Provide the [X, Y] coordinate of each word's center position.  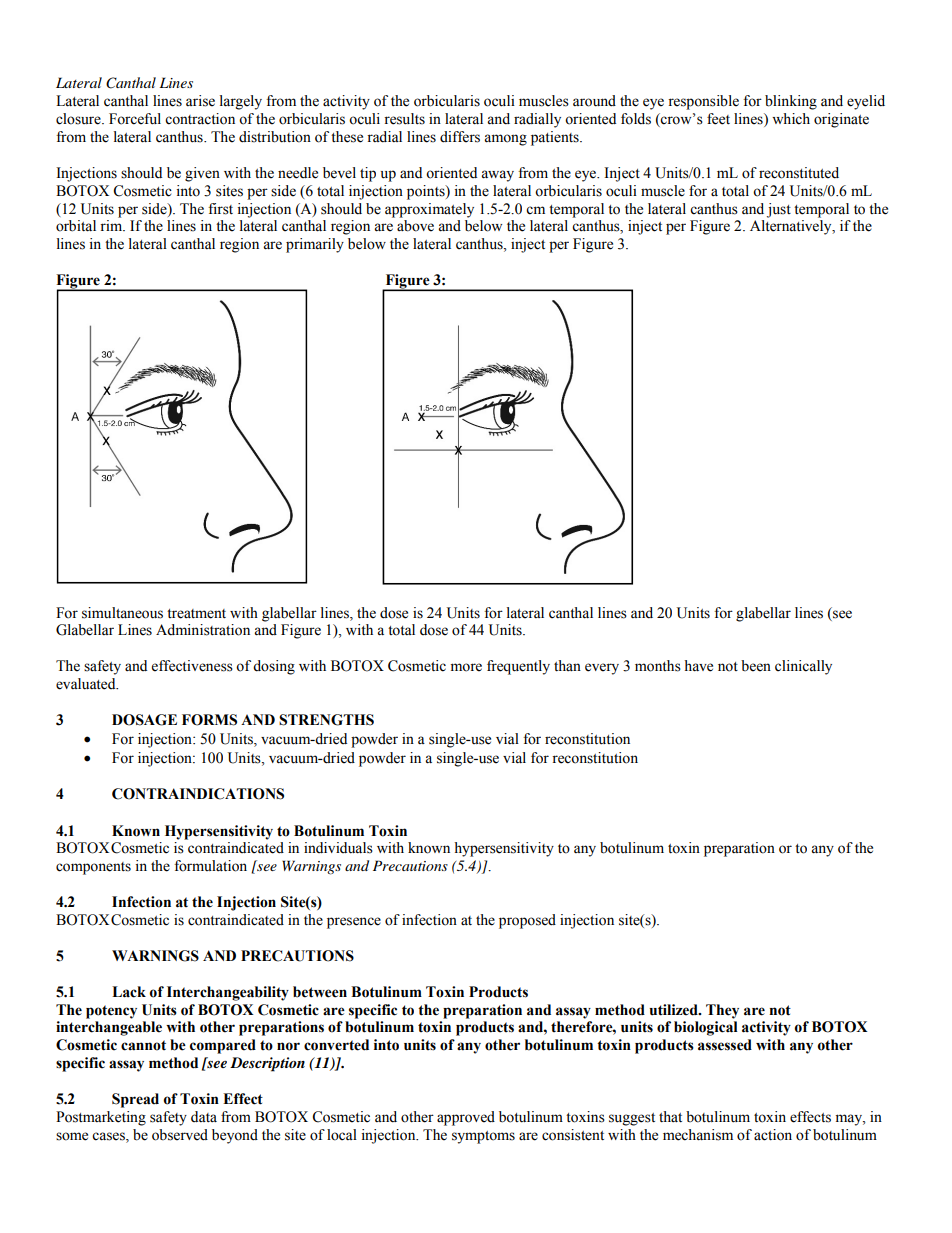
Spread [135, 1100]
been [756, 666]
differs [460, 137]
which [791, 119]
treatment [196, 614]
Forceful [135, 119]
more [466, 667]
